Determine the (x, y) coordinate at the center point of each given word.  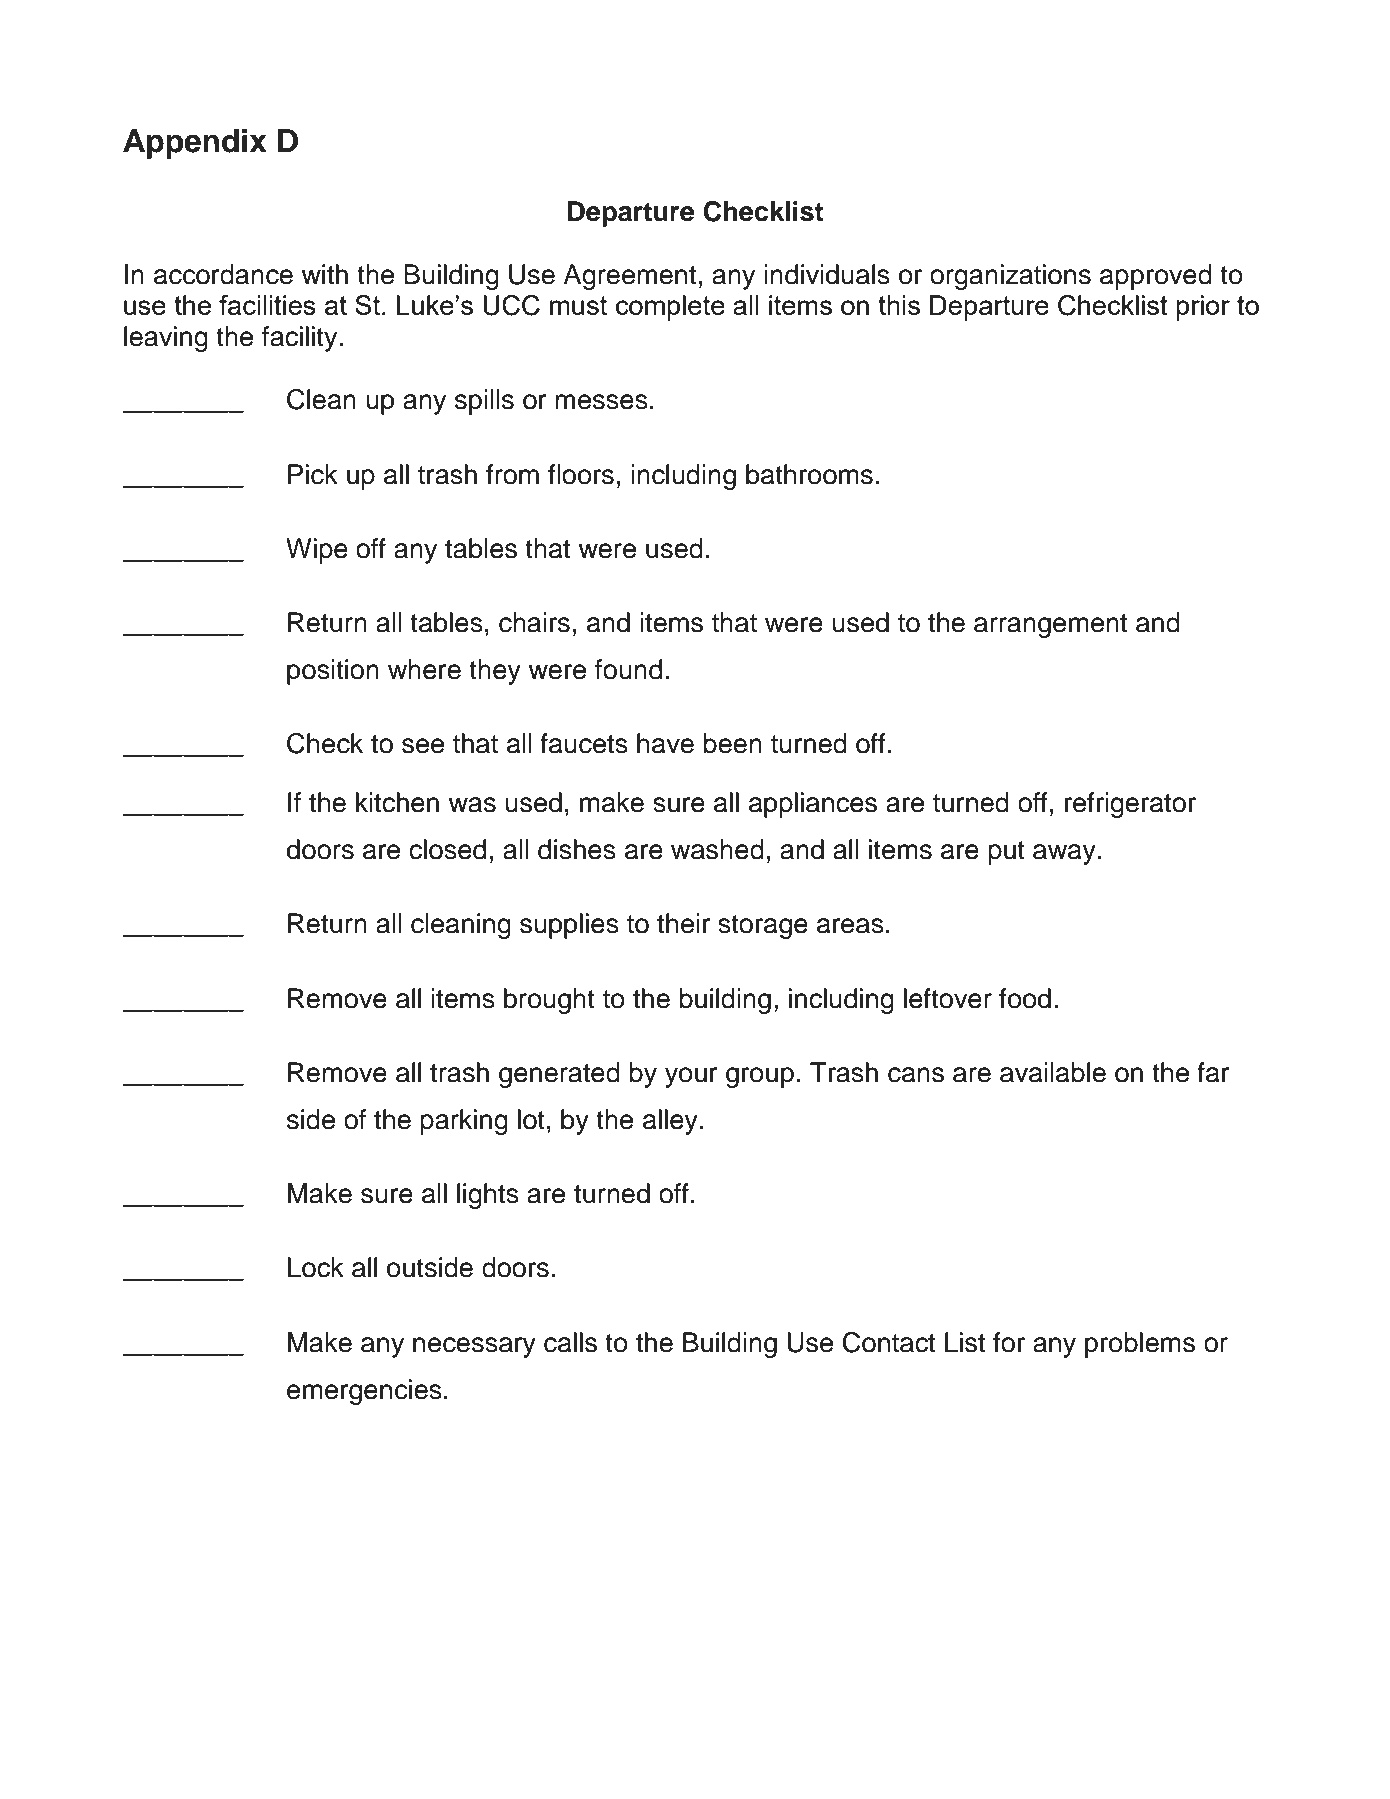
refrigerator (1130, 805)
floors (581, 474)
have (665, 743)
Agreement (629, 277)
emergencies (364, 1392)
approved (1156, 277)
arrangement (1050, 626)
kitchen (397, 802)
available (1053, 1072)
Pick (313, 474)
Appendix (195, 144)
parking (464, 1122)
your (691, 1077)
